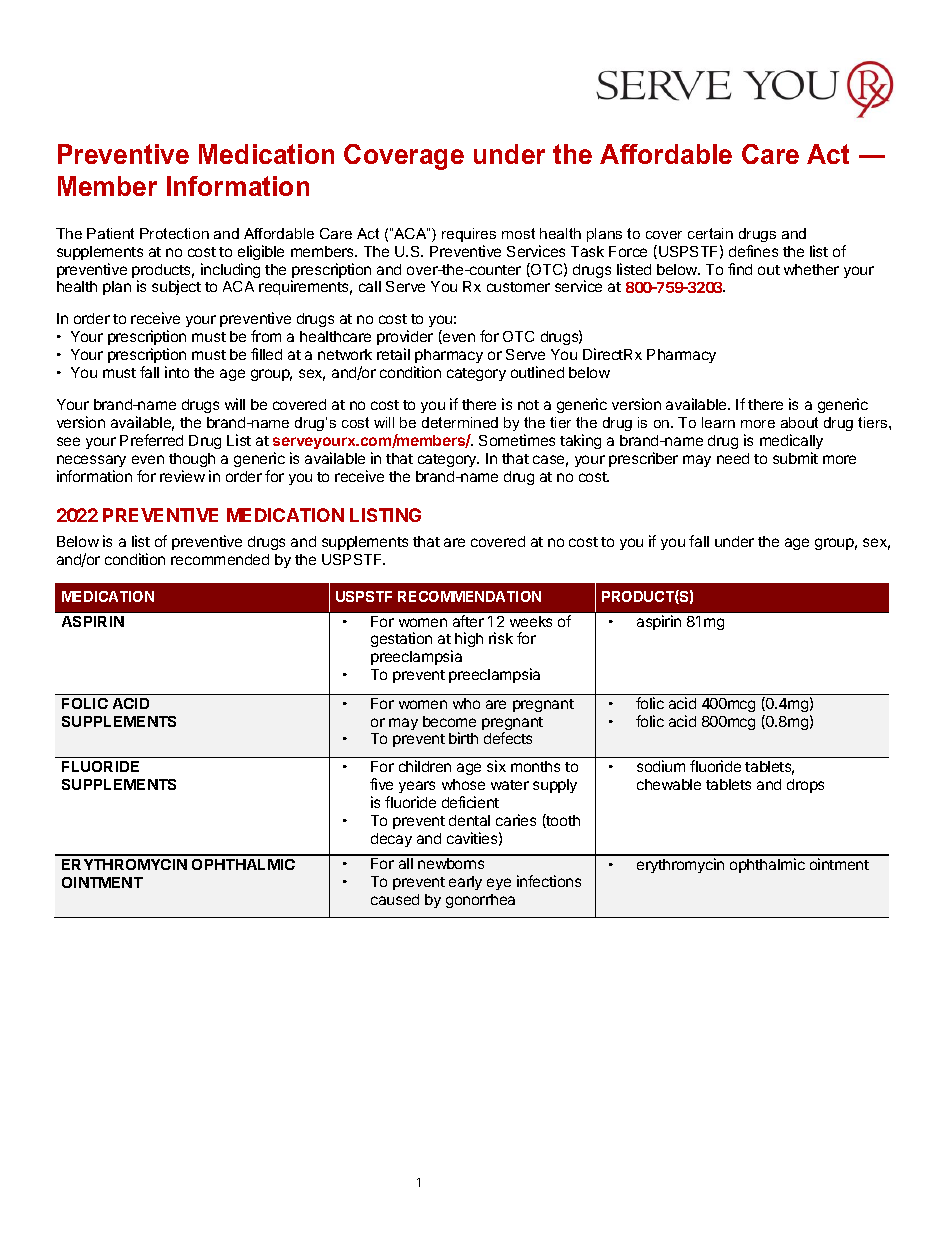 The width and height of the image is (952, 1233). Describe the element at coordinates (393, 354) in the image. I see `retail` at that location.
